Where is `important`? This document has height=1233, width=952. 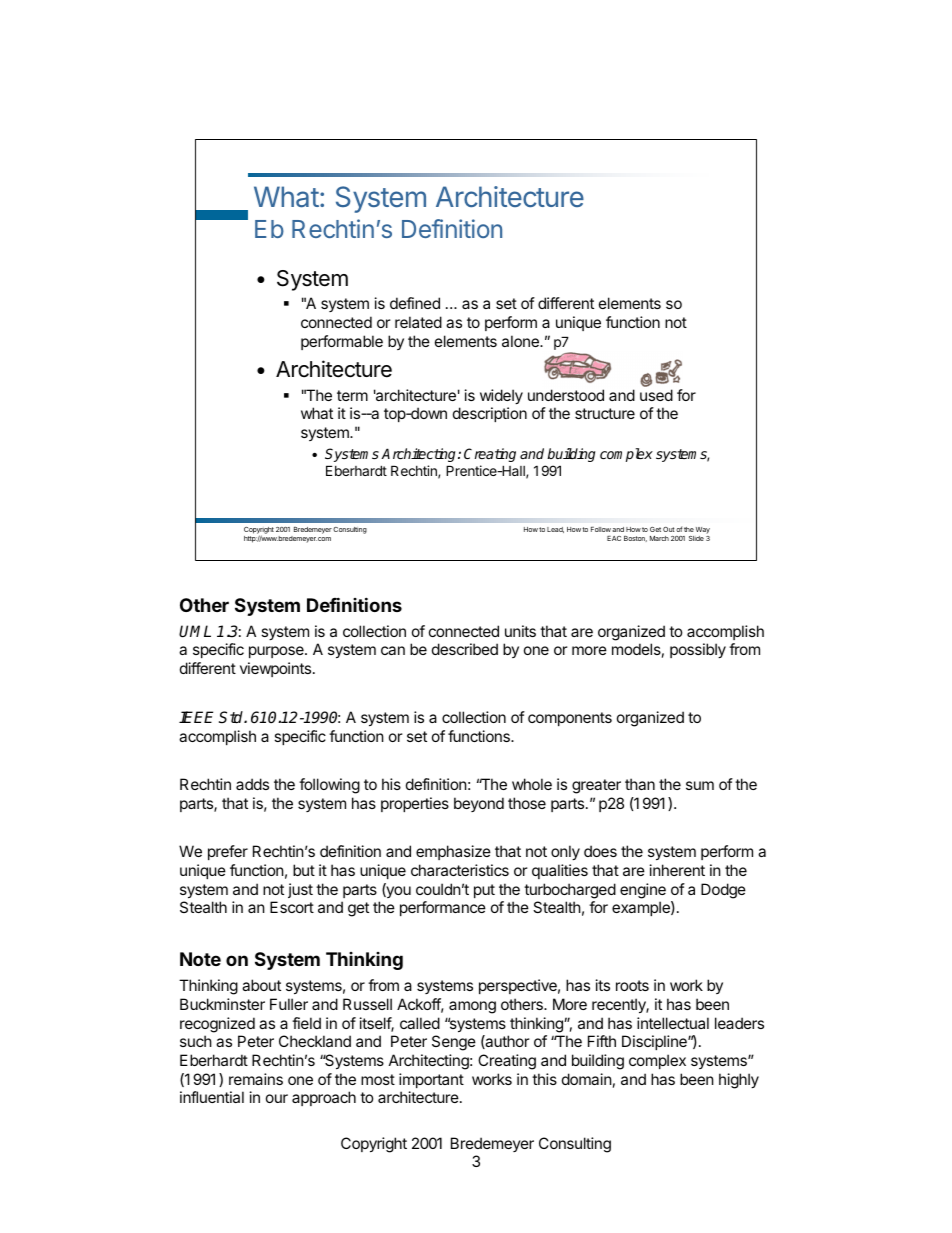 important is located at coordinates (431, 1080).
